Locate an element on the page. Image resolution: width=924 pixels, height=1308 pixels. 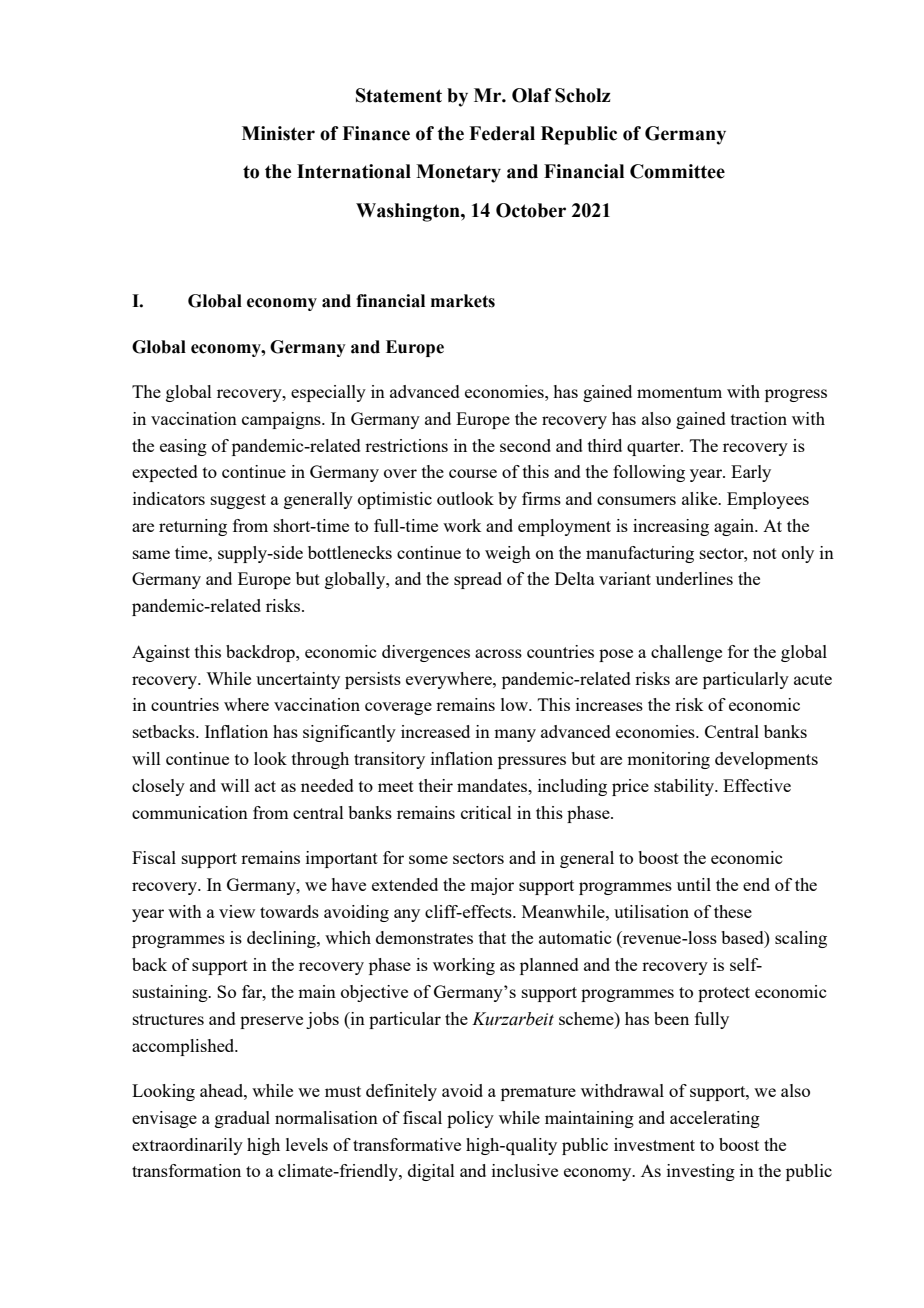
gradual is located at coordinates (242, 1119).
